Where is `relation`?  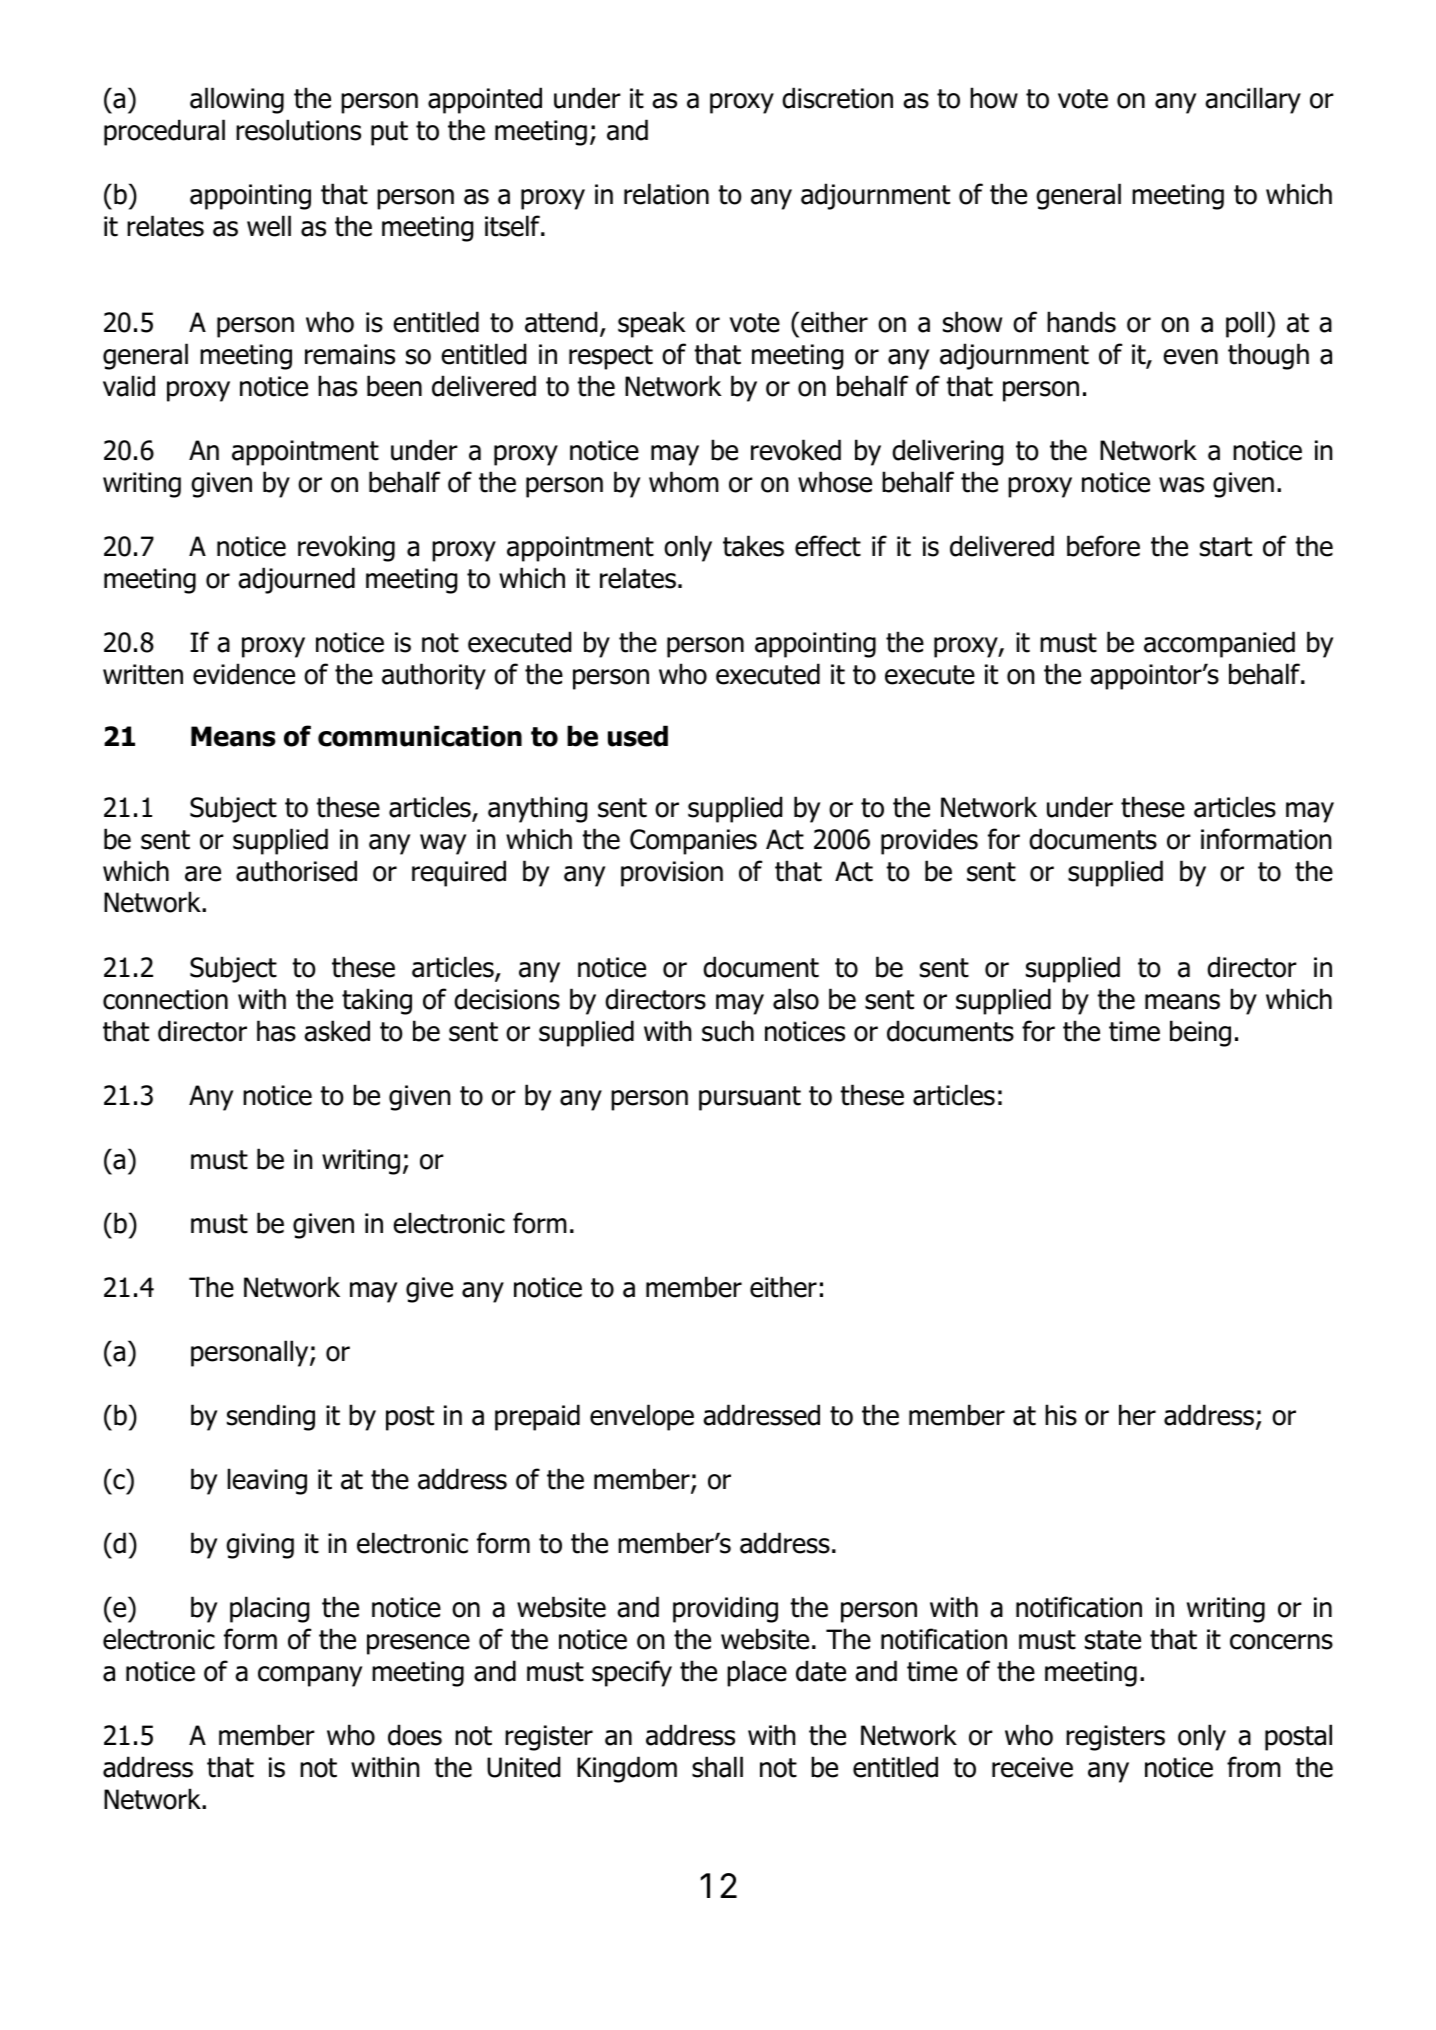 relation is located at coordinates (666, 194).
